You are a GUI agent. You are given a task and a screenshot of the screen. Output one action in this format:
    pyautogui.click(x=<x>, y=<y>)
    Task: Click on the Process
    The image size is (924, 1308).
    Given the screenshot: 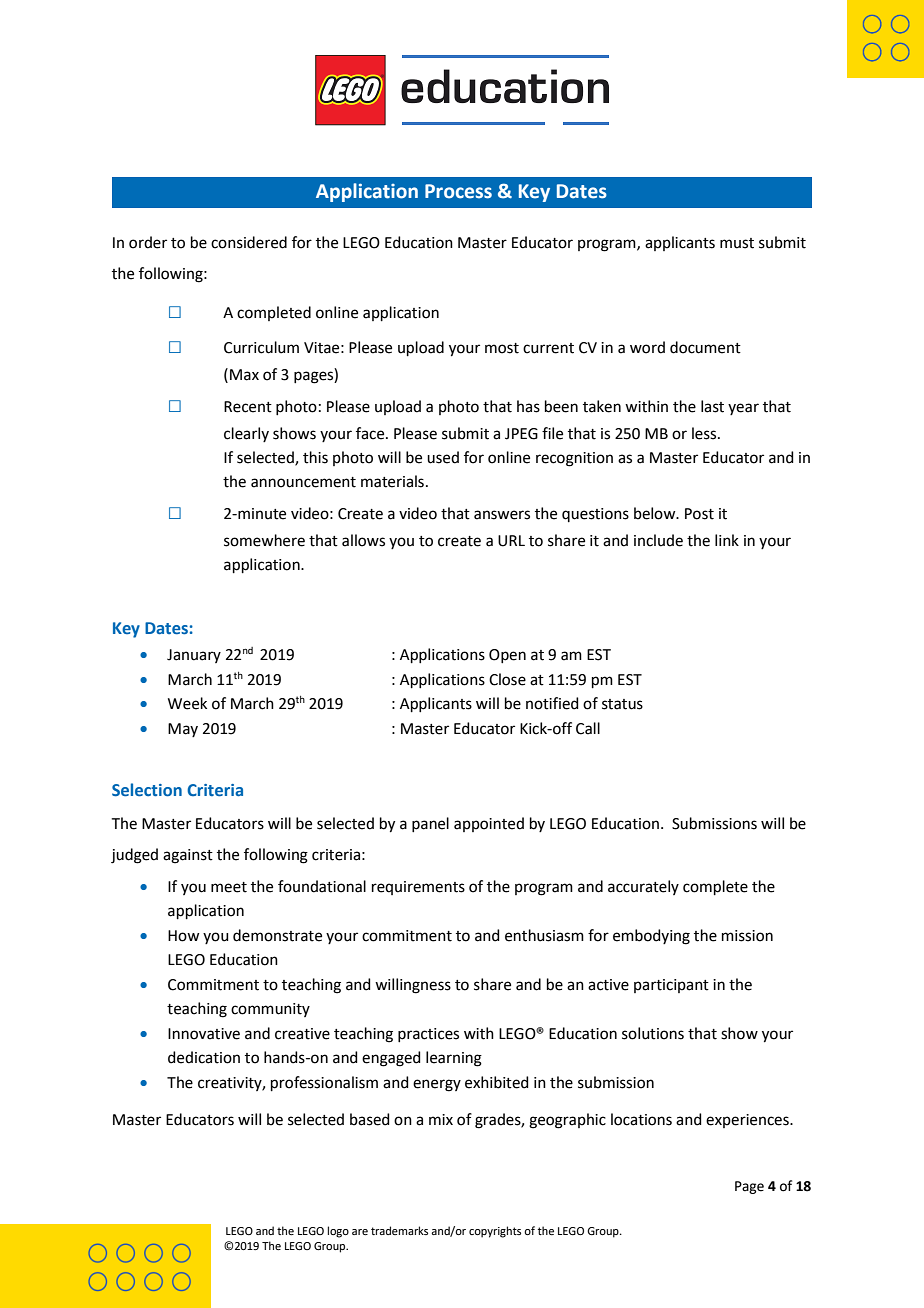 What is the action you would take?
    pyautogui.click(x=458, y=191)
